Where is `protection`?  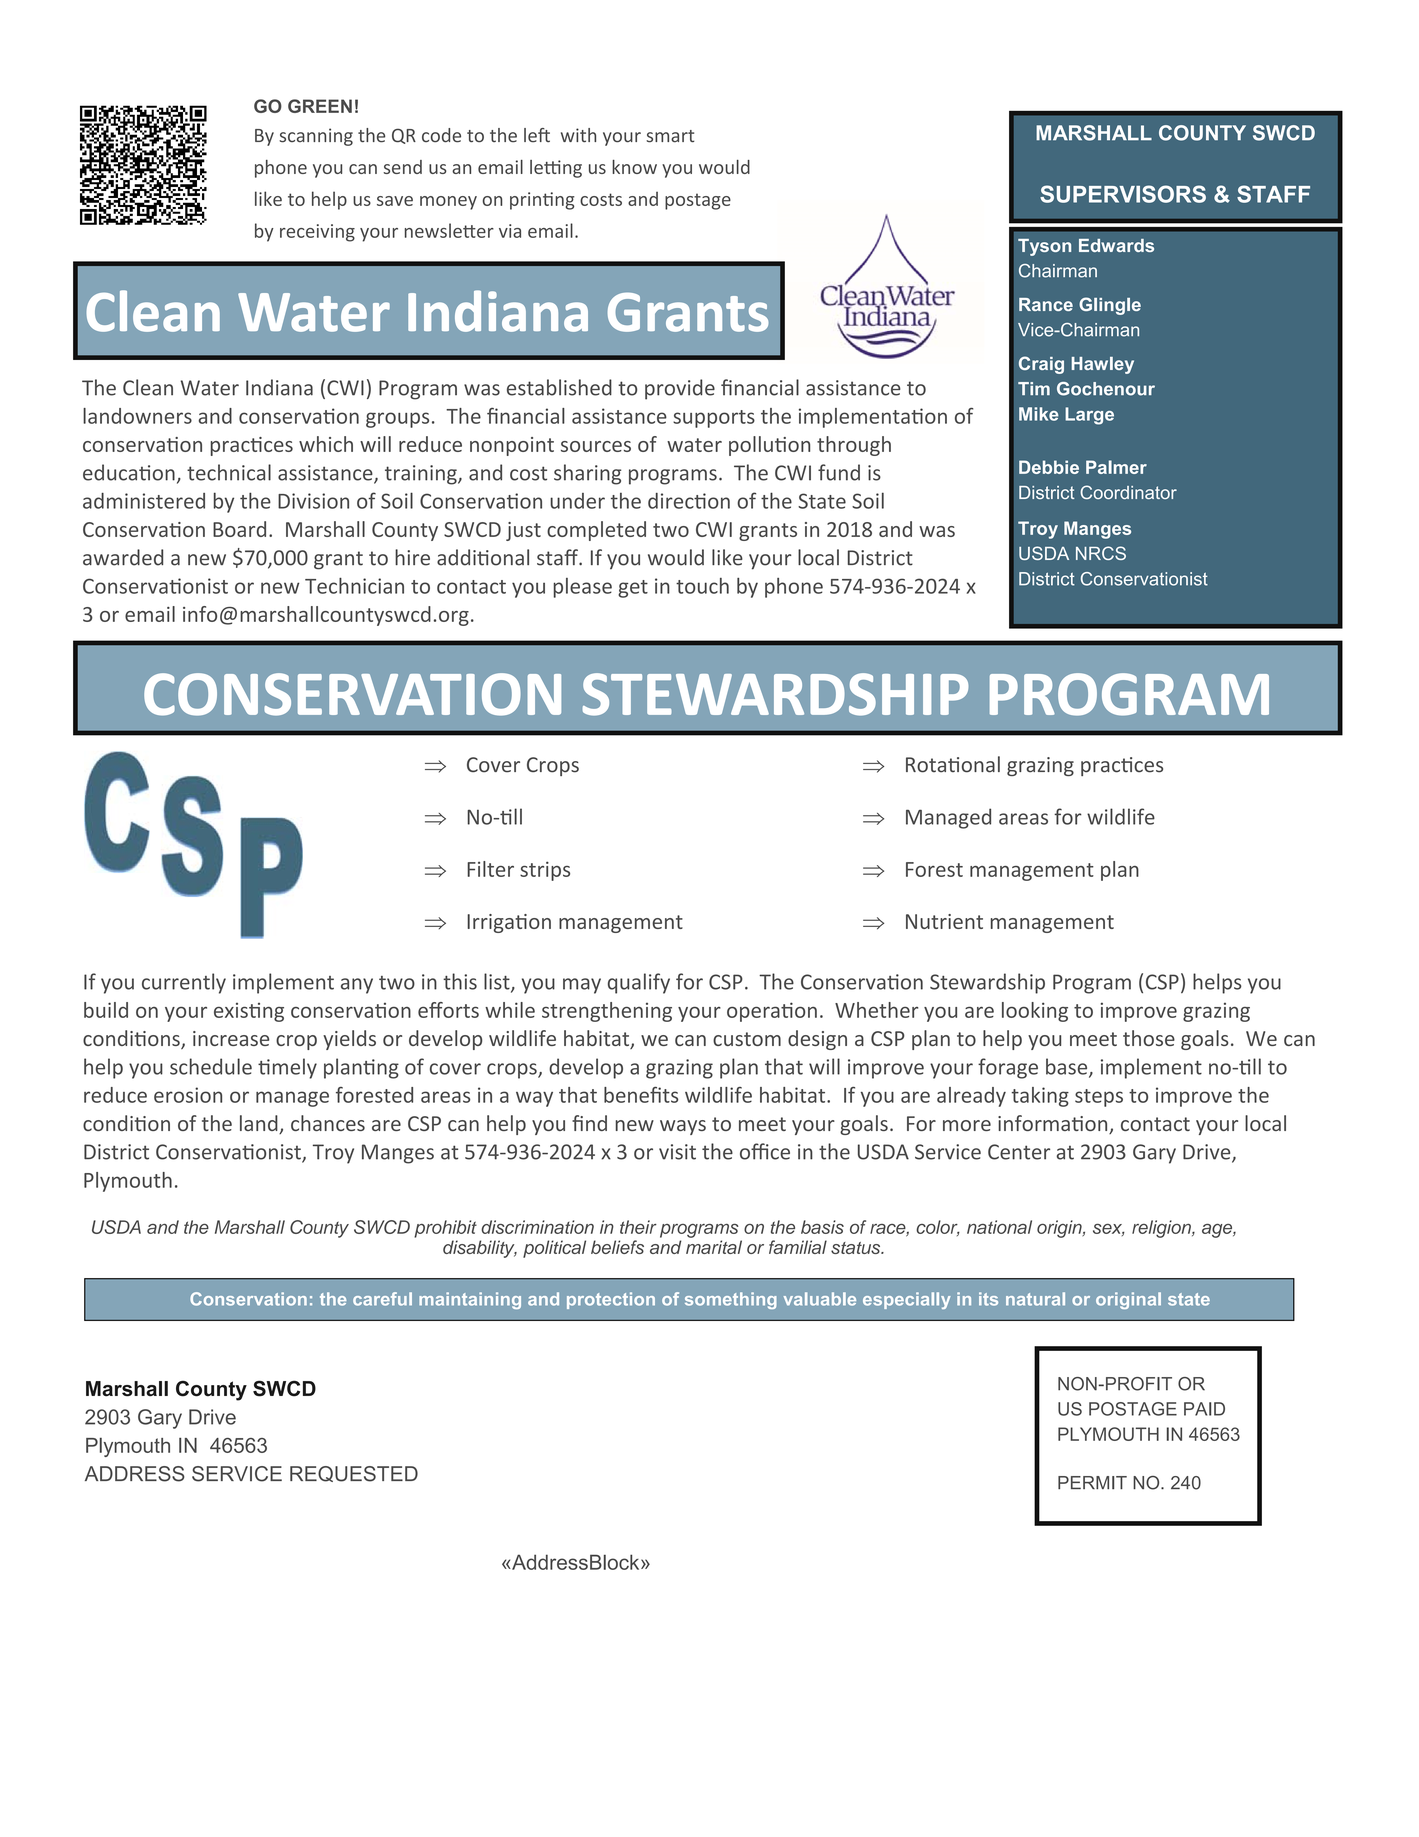 protection is located at coordinates (611, 1300).
